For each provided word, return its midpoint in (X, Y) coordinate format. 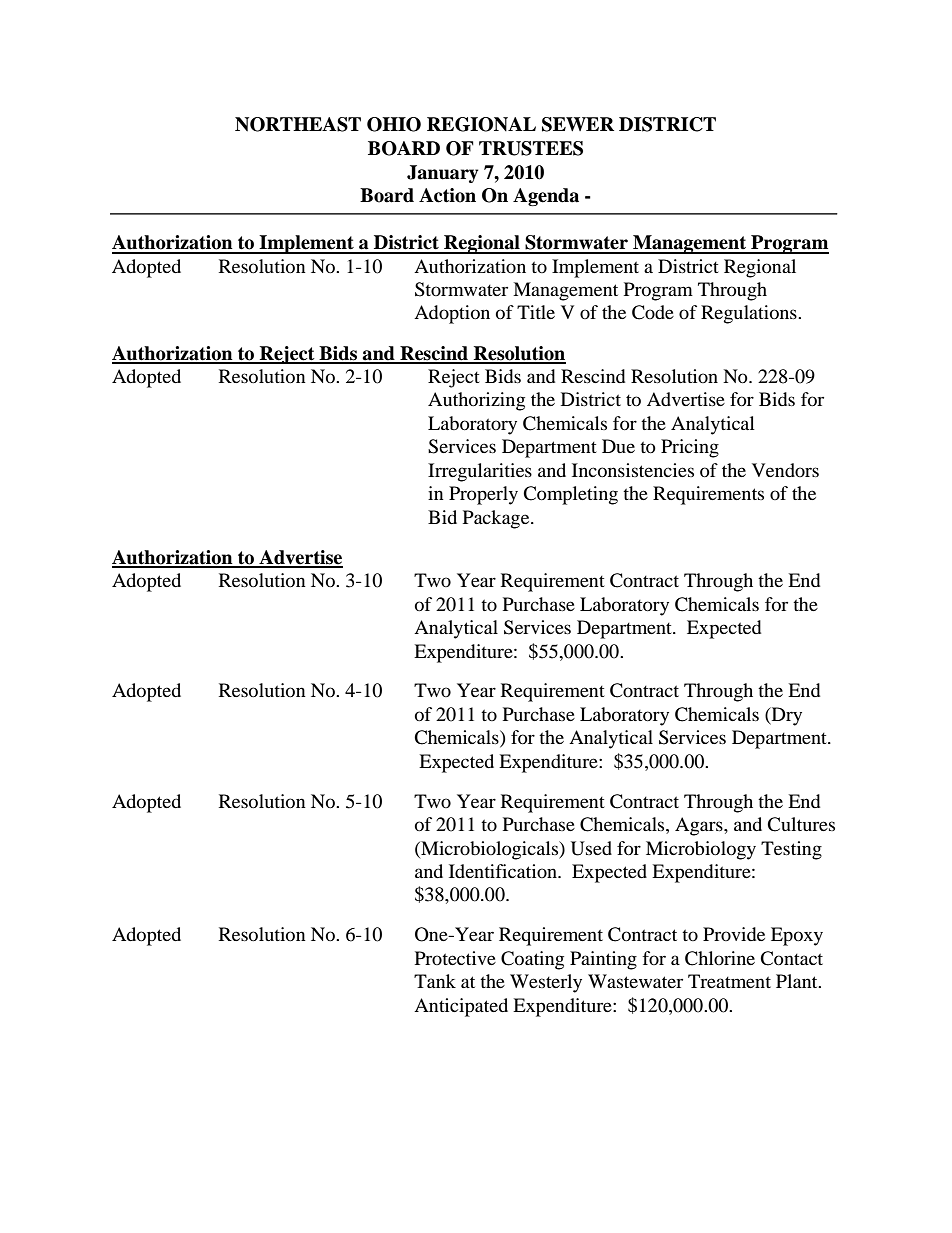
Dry (785, 716)
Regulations (750, 314)
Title (536, 312)
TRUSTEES (531, 148)
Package (497, 519)
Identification (504, 871)
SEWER (578, 124)
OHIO (394, 124)
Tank (435, 981)
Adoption (452, 314)
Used (591, 848)
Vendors (785, 470)
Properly (483, 495)
